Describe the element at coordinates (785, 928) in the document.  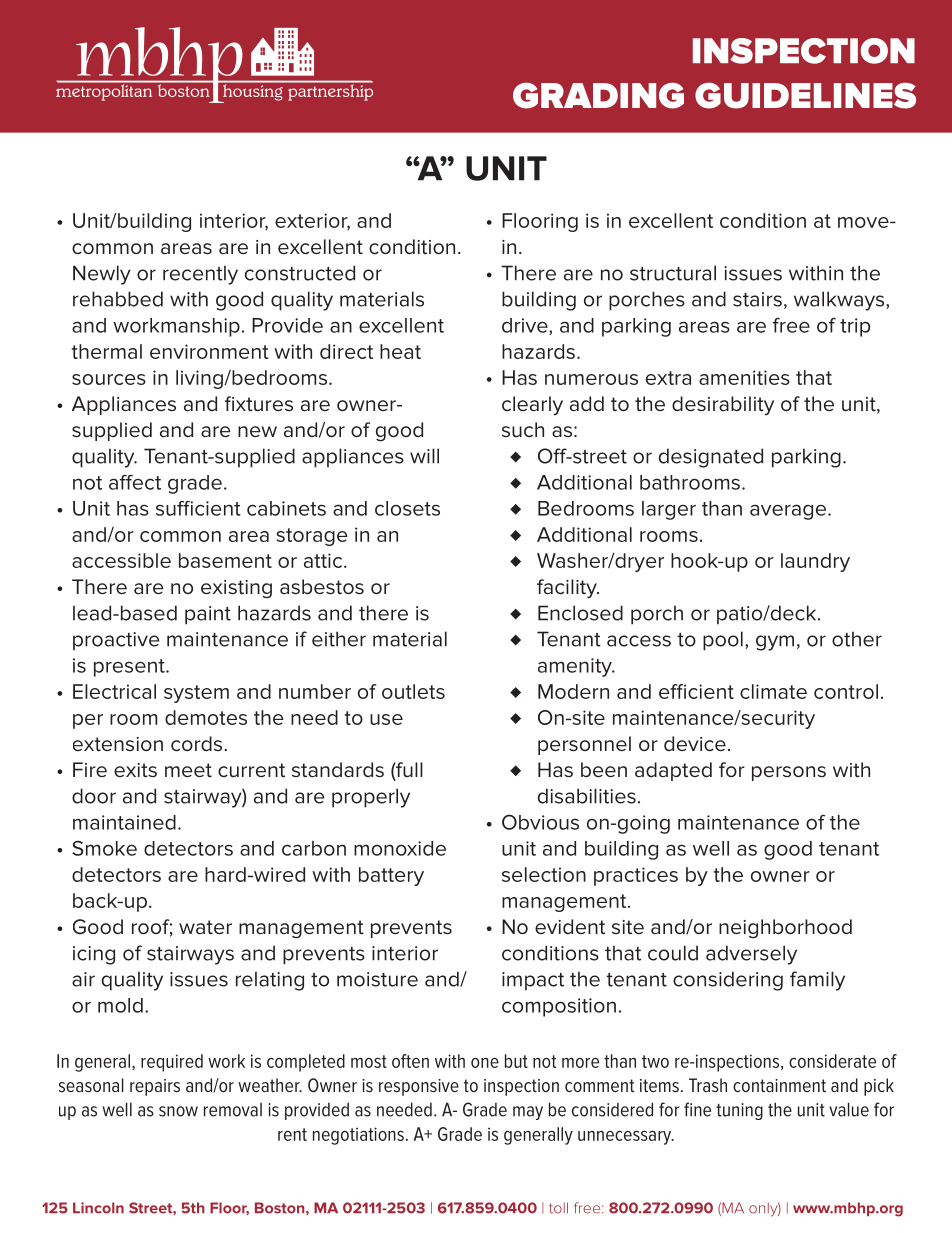
I see `neighborhood` at that location.
